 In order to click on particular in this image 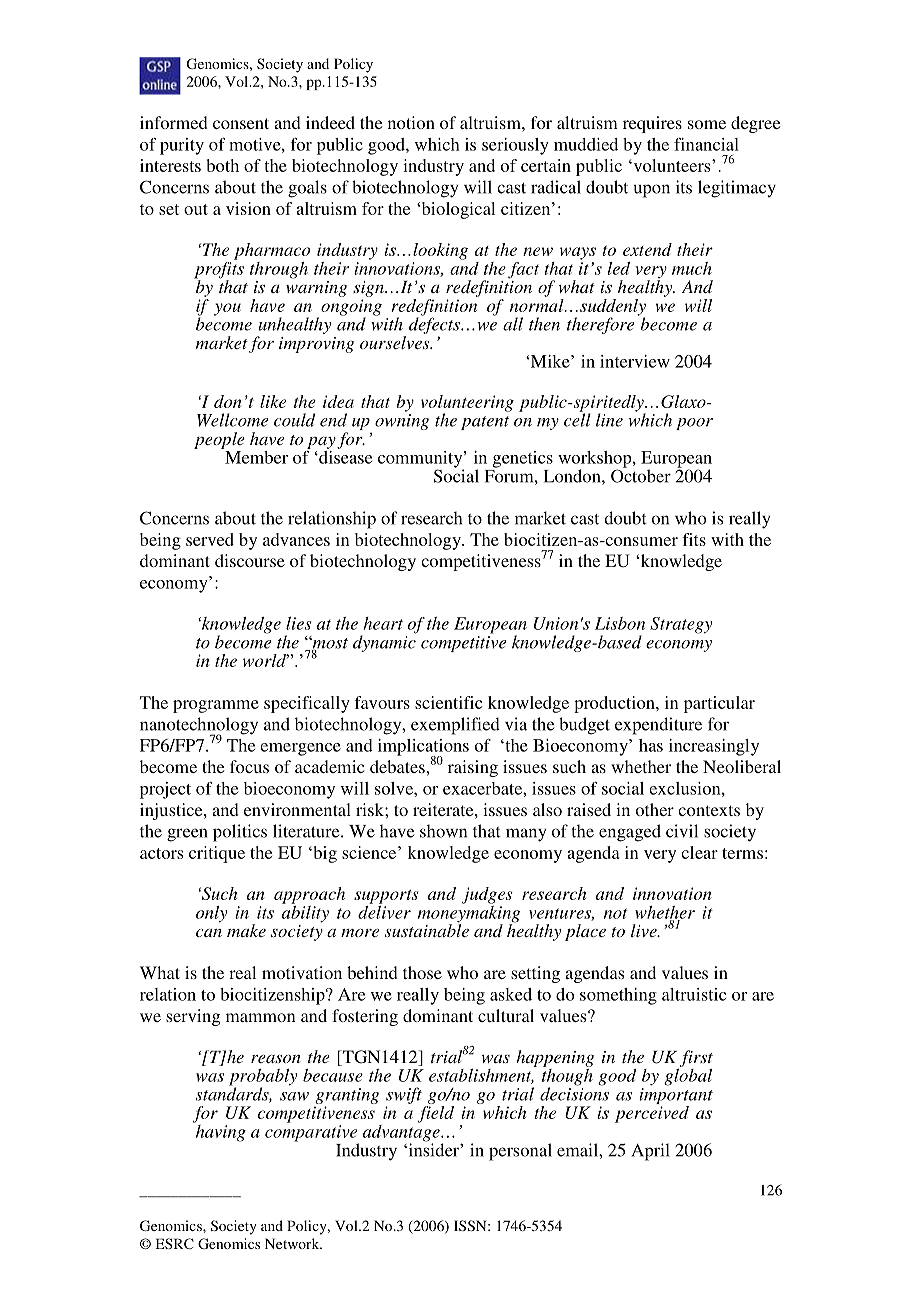, I will do `click(719, 704)`.
